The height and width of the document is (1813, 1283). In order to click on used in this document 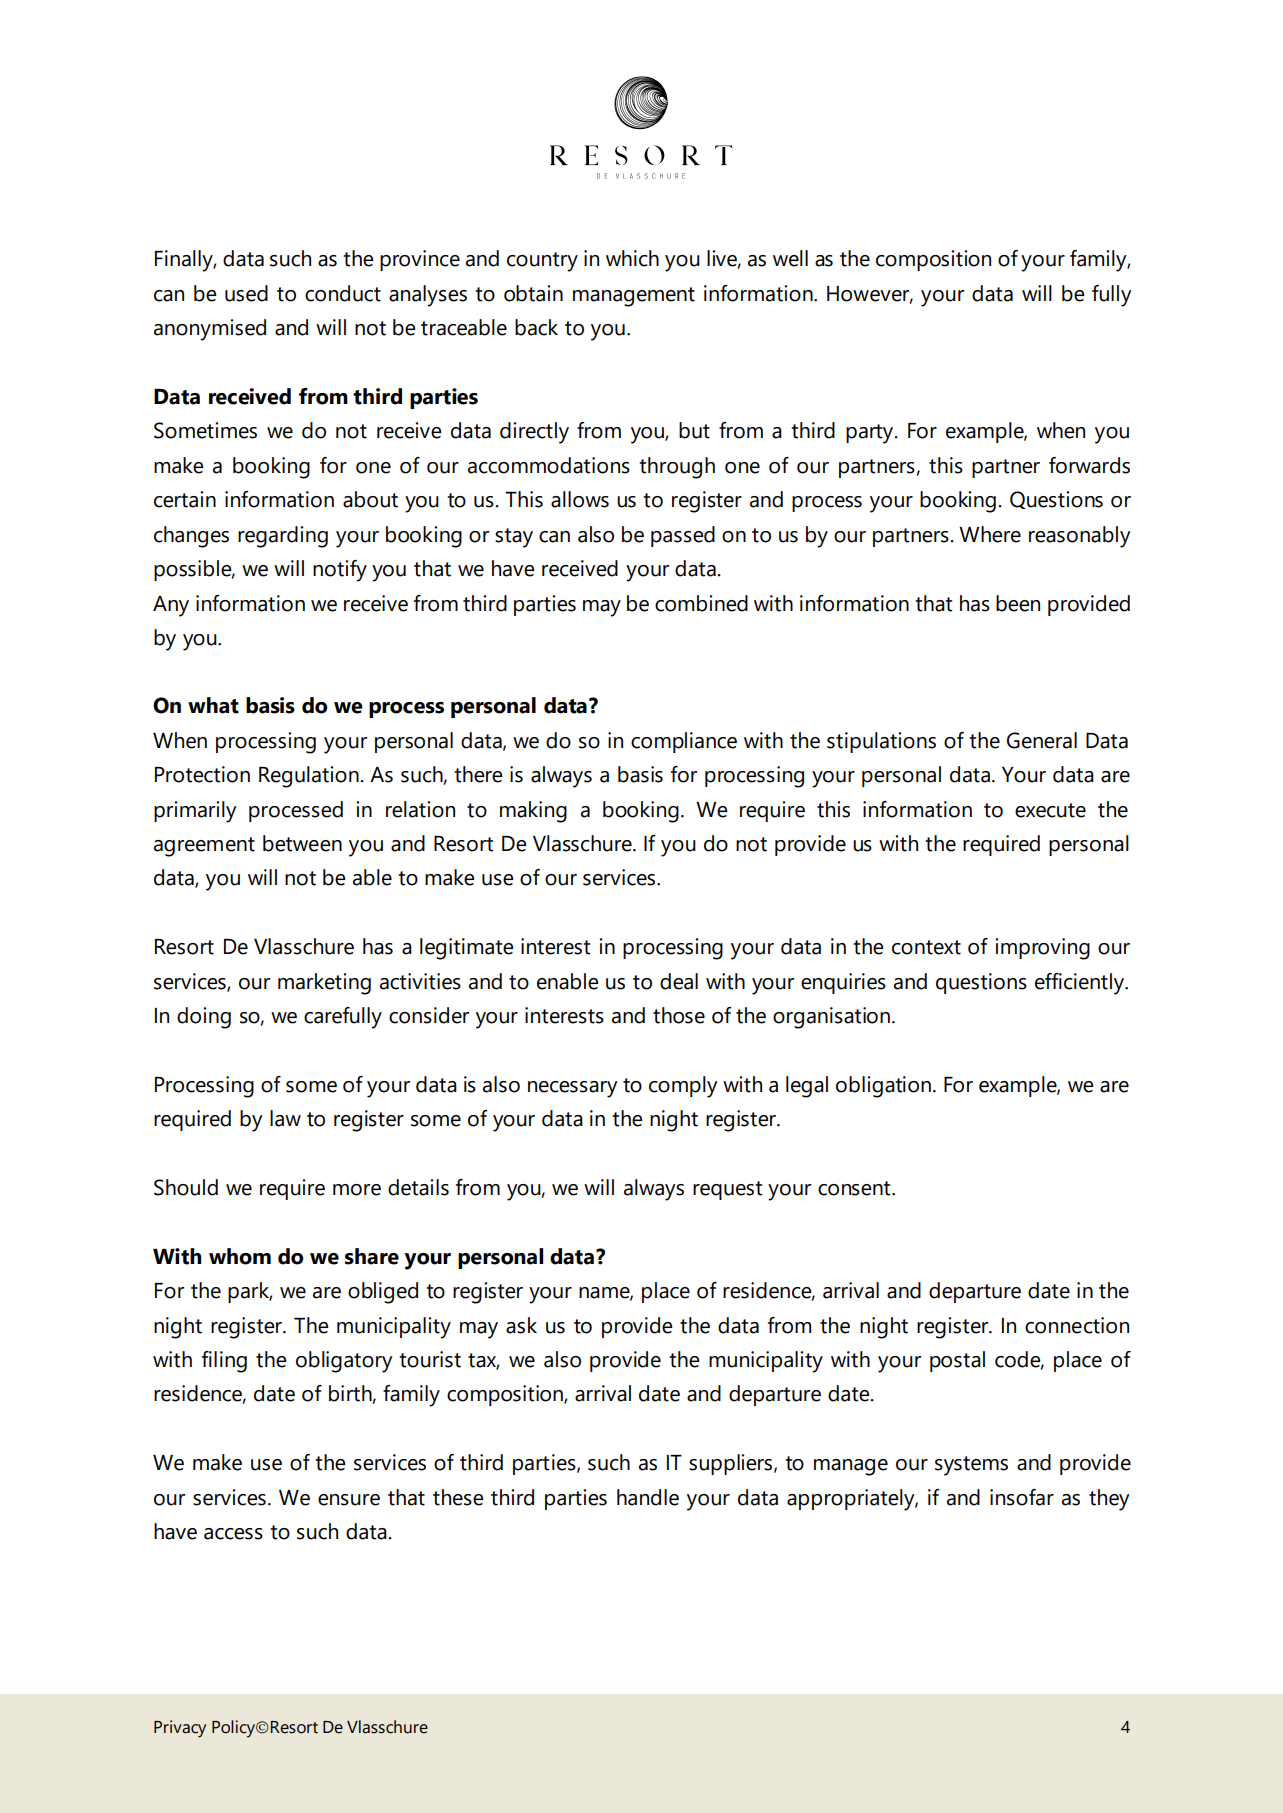, I will do `click(246, 293)`.
